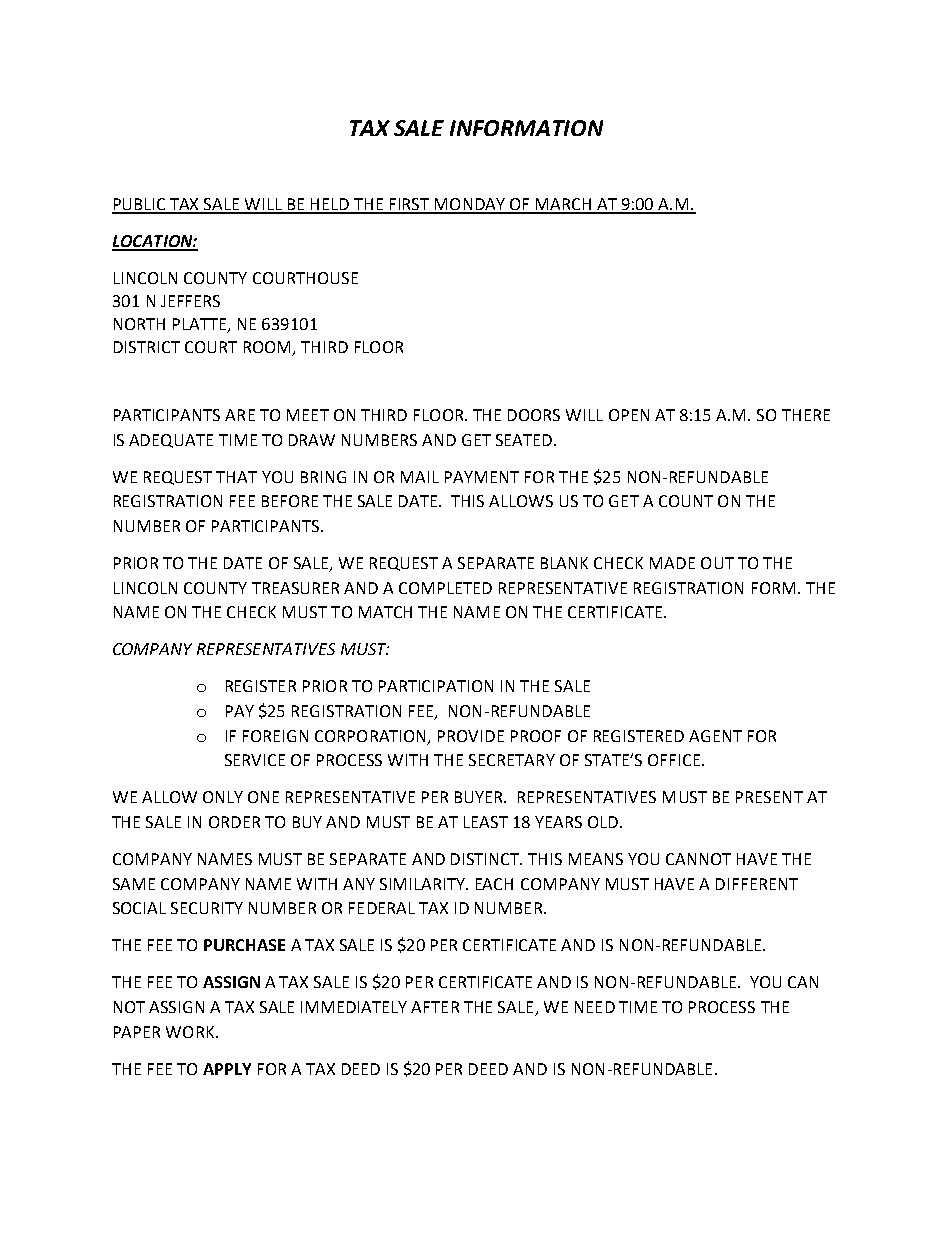 The width and height of the page is (952, 1233). What do you see at coordinates (435, 1007) in the page?
I see `AFTER` at bounding box center [435, 1007].
